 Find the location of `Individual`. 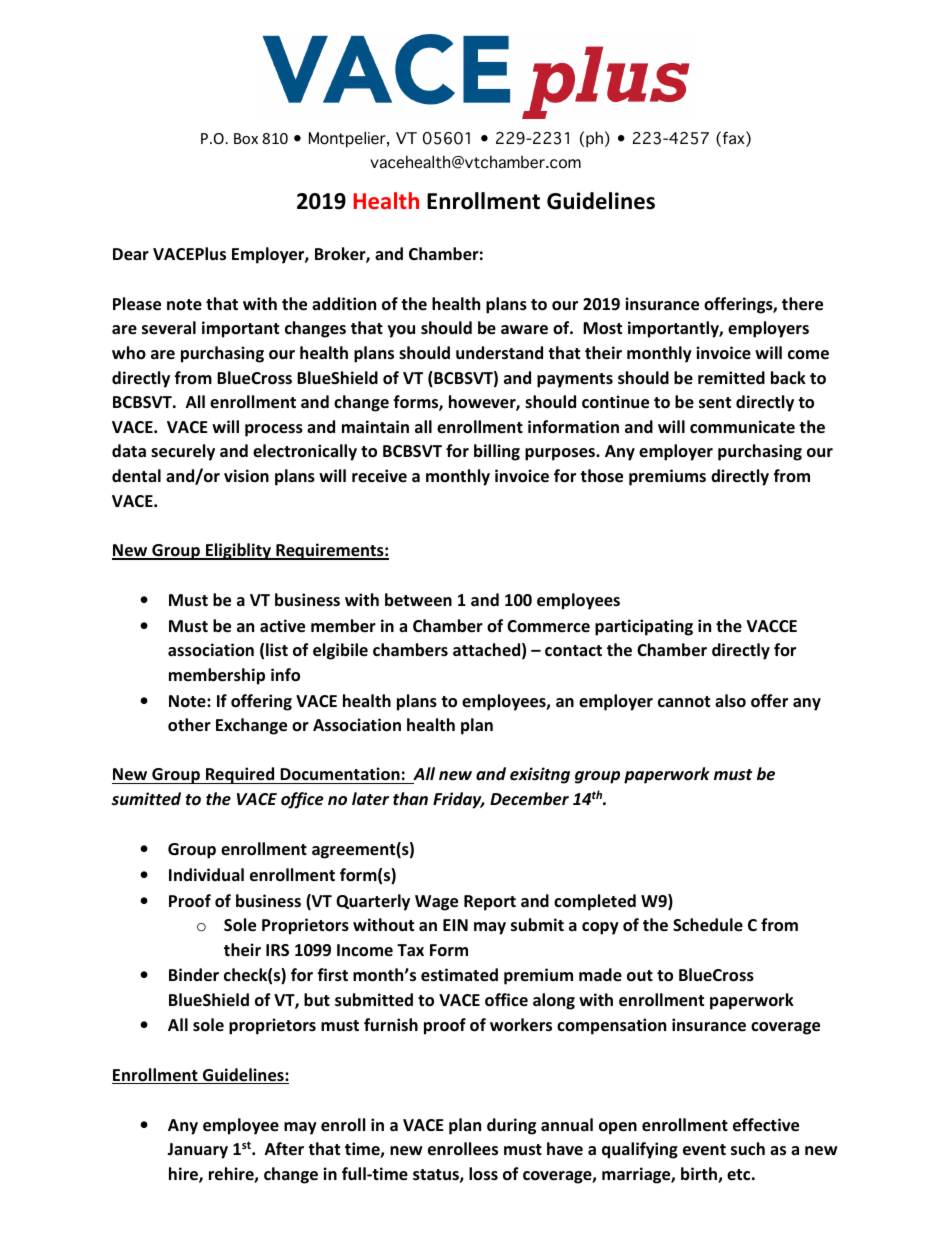

Individual is located at coordinates (206, 874).
